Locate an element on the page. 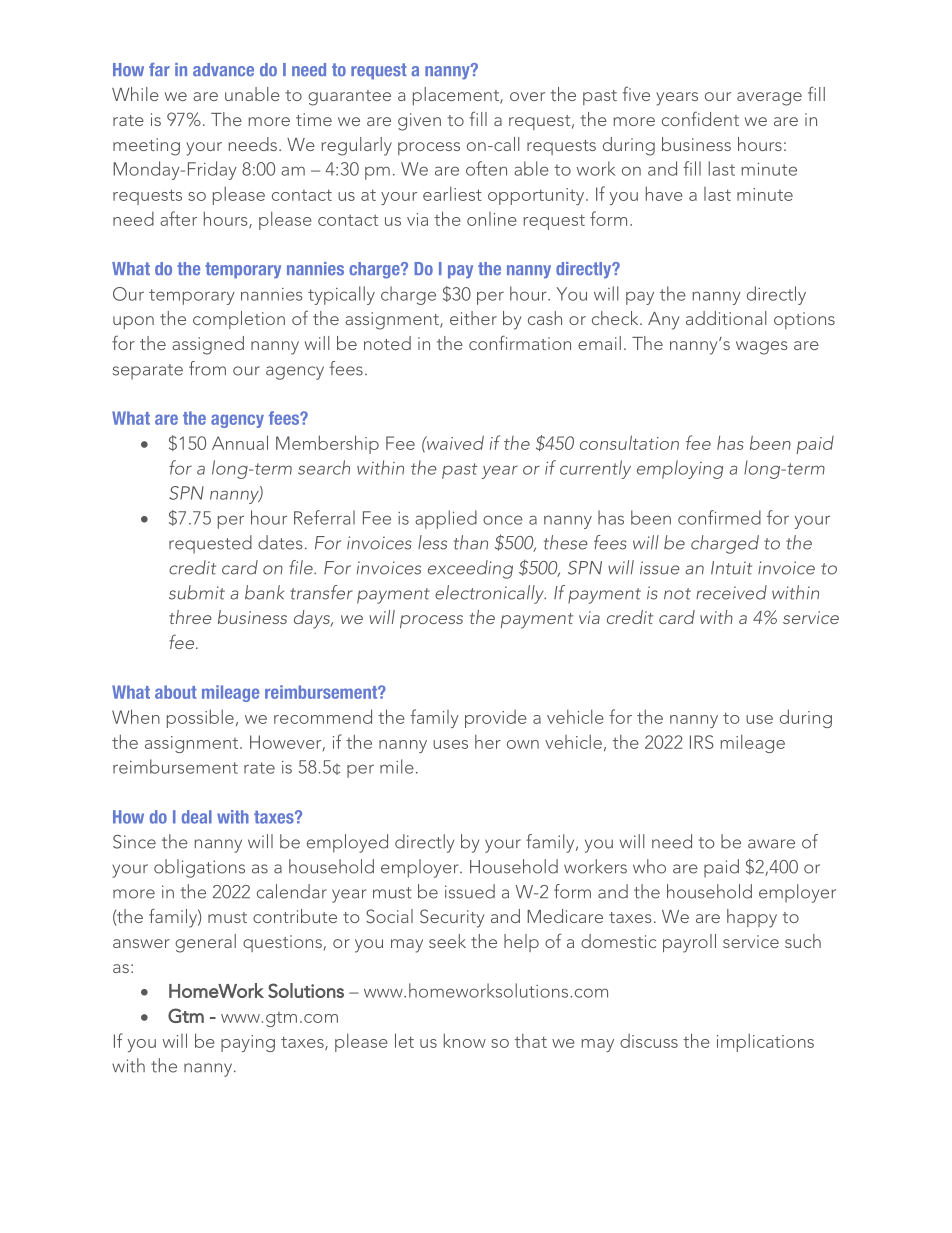 The width and height of the document is (952, 1233). submit is located at coordinates (197, 592).
